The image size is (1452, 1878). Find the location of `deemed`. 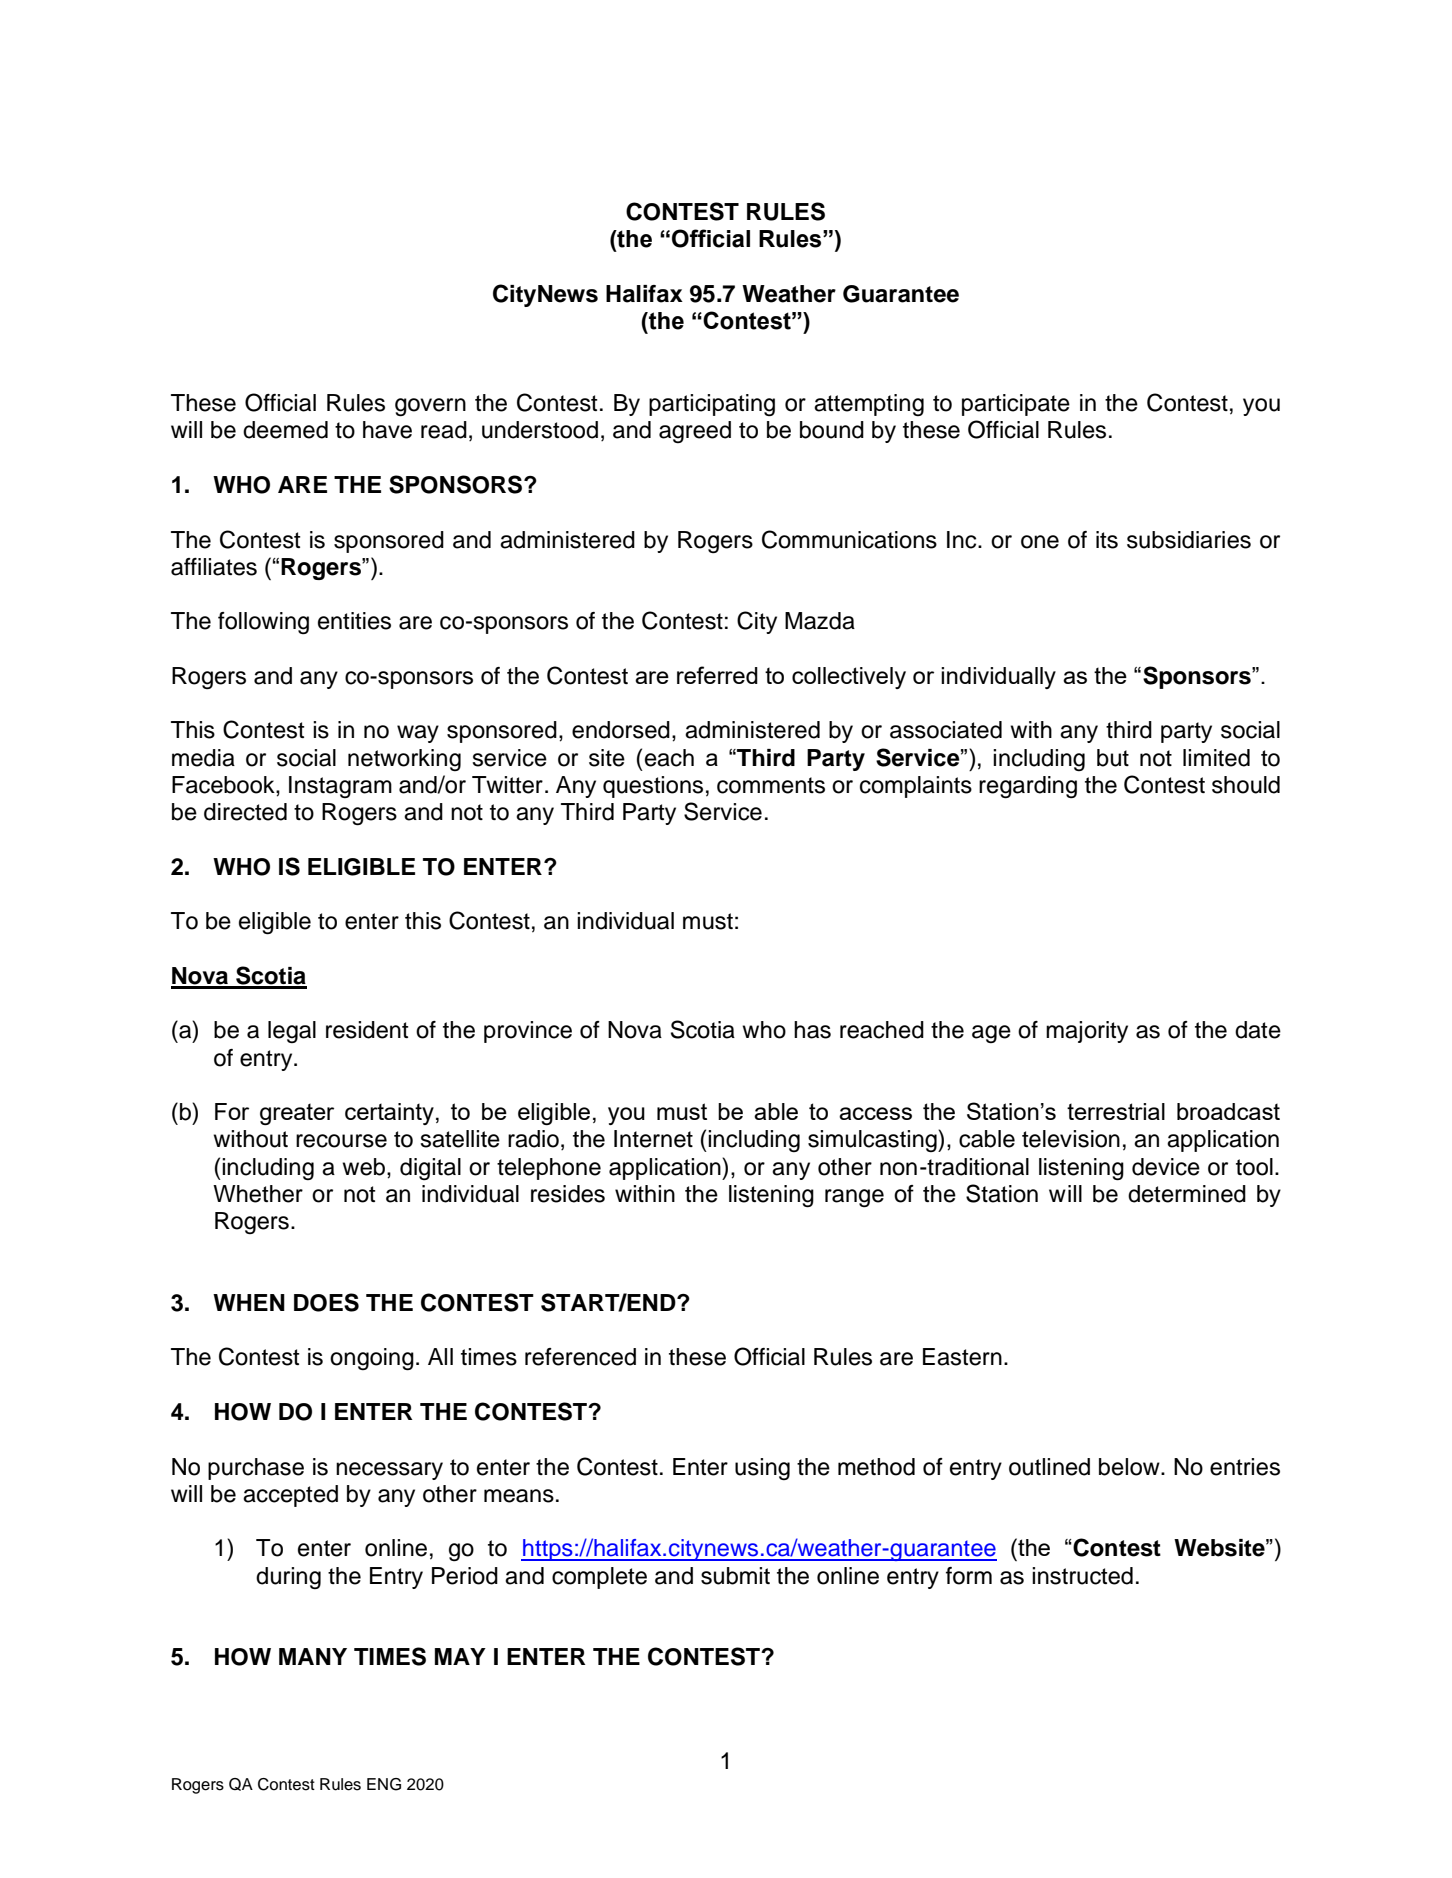

deemed is located at coordinates (285, 430).
